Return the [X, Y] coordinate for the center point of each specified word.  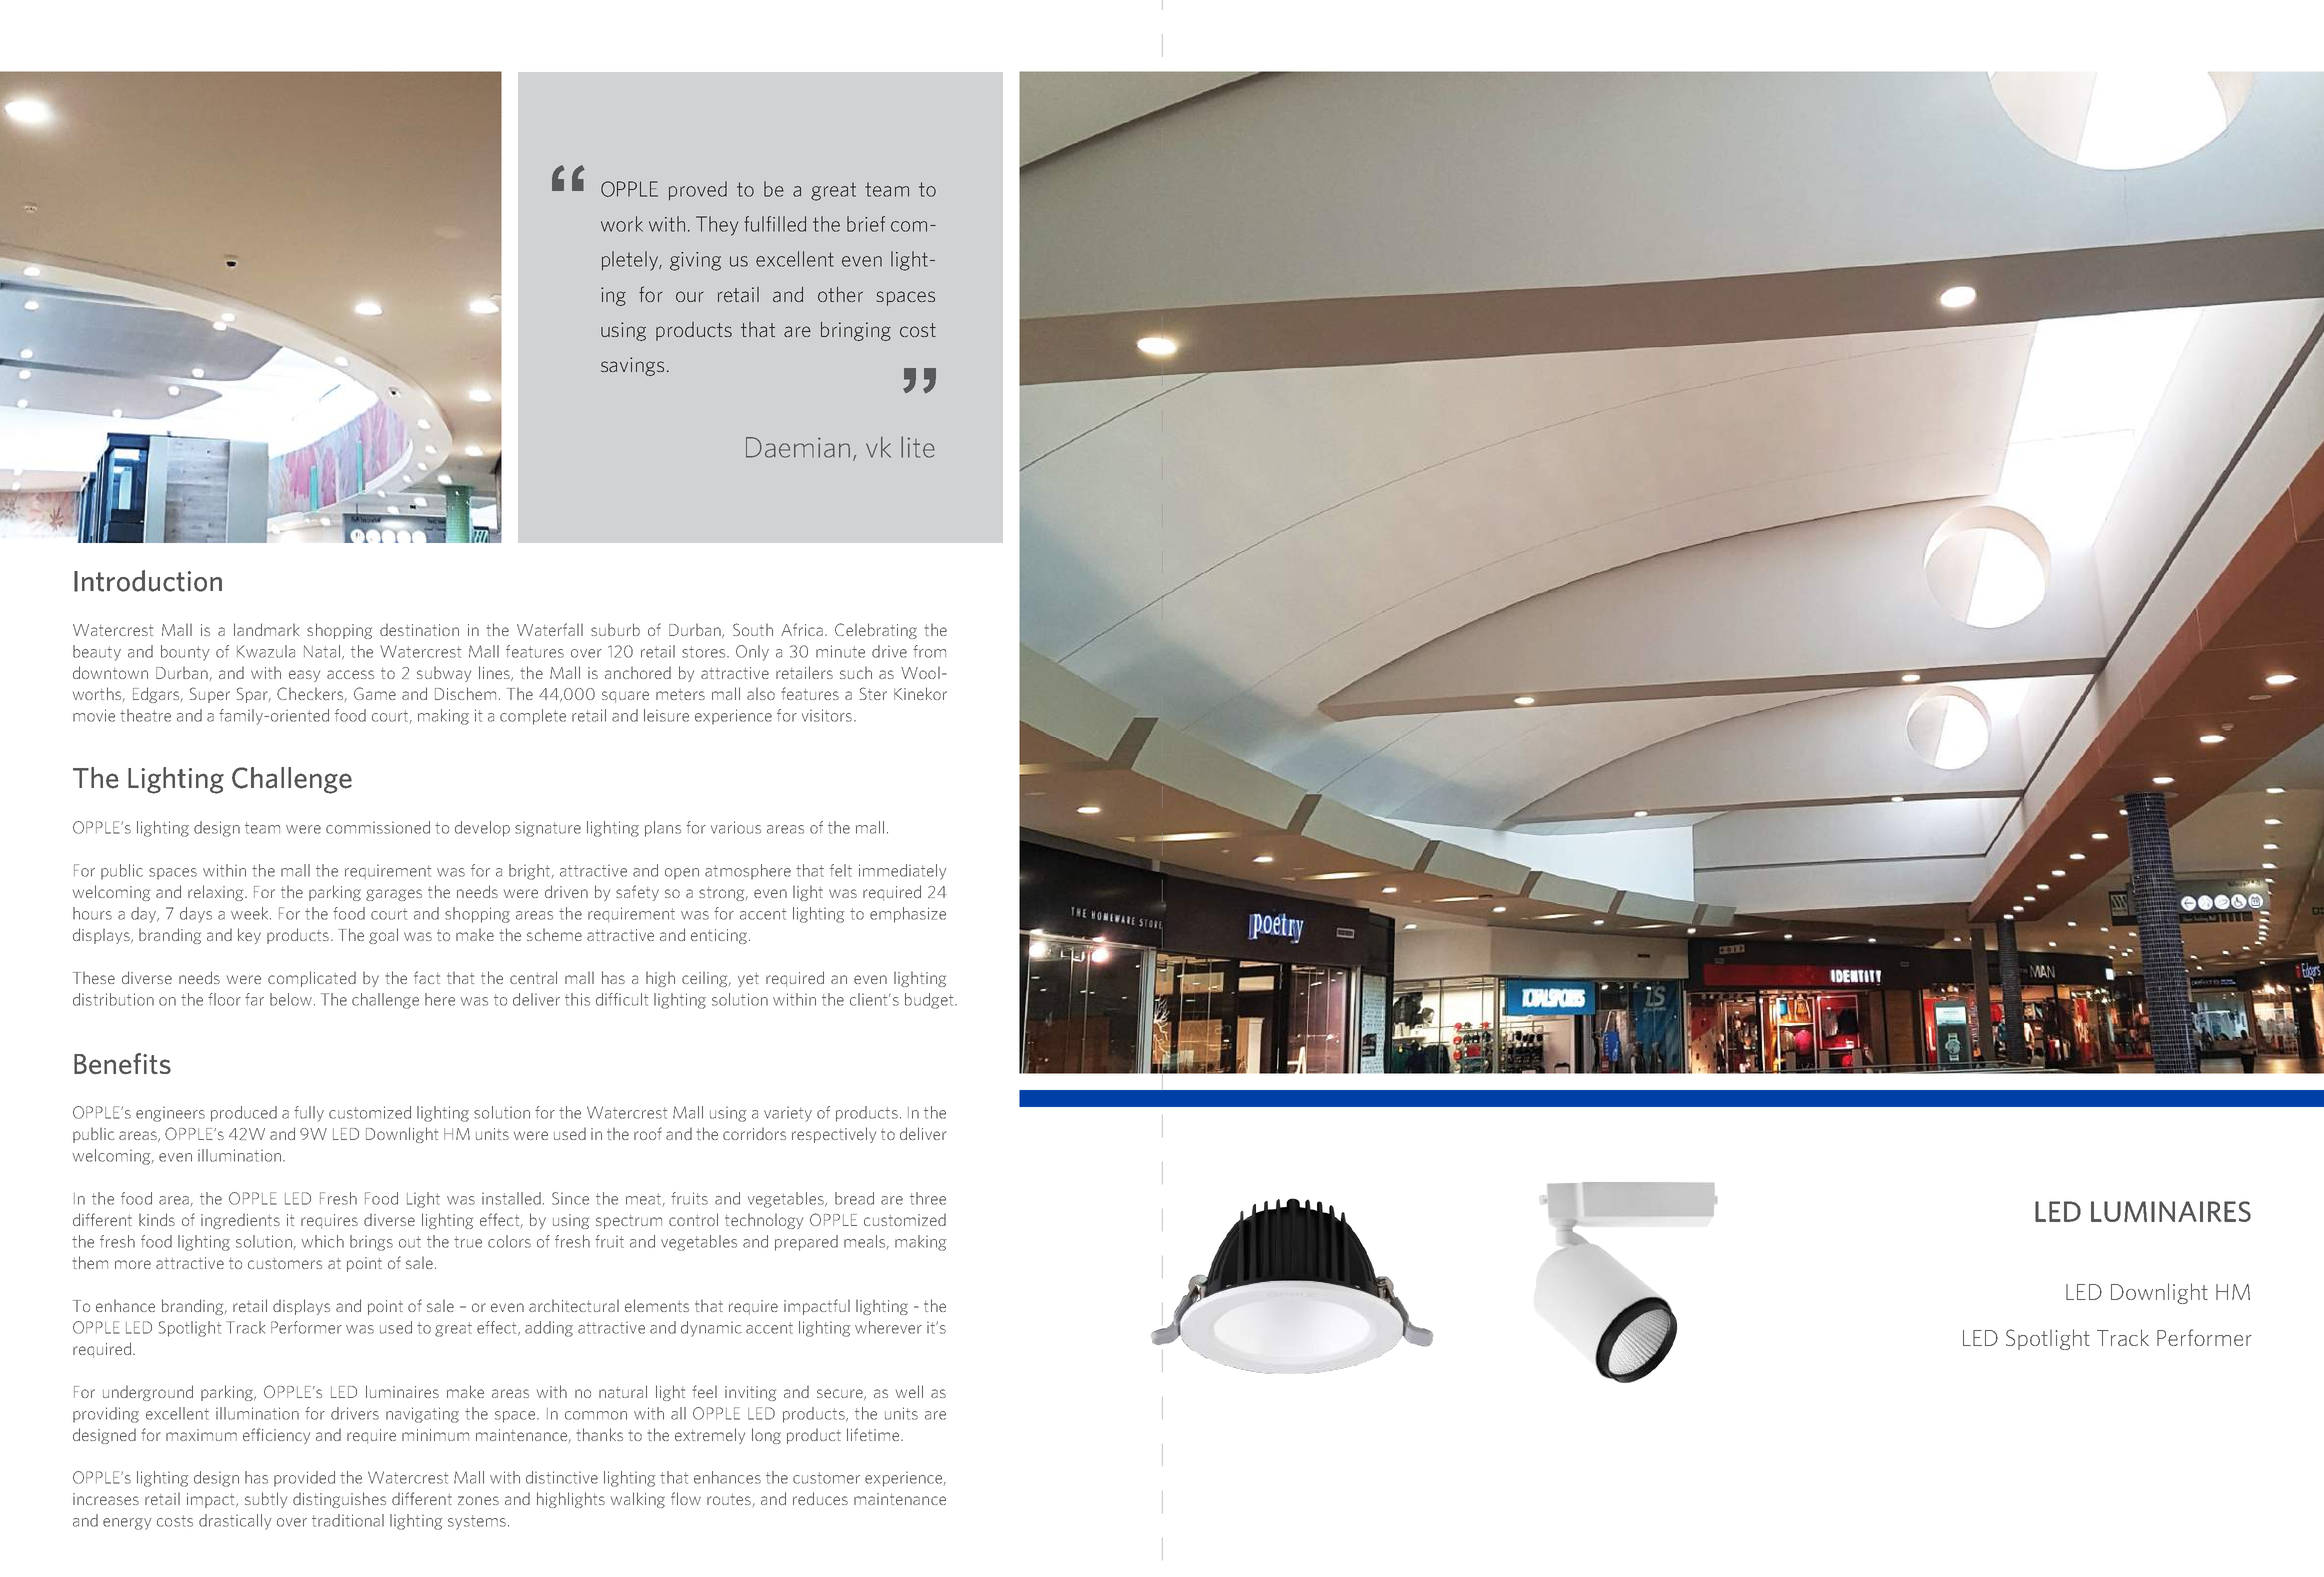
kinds [157, 1219]
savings [632, 366]
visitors [827, 715]
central [533, 977]
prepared [806, 1243]
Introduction [148, 581]
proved [698, 190]
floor [224, 999]
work [622, 224]
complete [533, 717]
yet [748, 980]
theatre [145, 715]
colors [509, 1241]
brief [866, 224]
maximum [201, 1435]
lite [918, 447]
